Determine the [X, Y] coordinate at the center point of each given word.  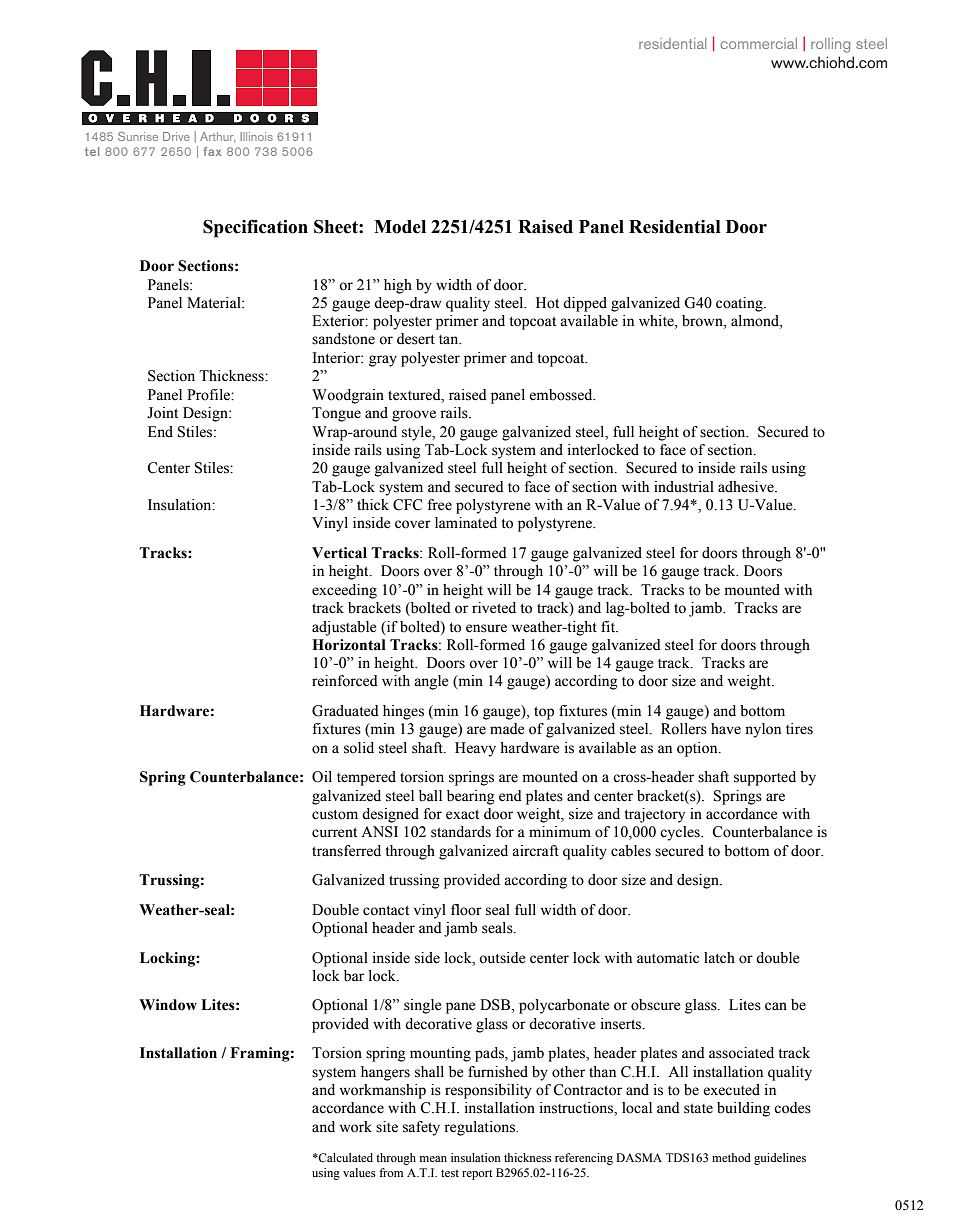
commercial [759, 43]
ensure [486, 628]
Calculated [345, 1157]
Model [400, 227]
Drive [176, 136]
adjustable [344, 628]
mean [433, 1159]
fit [609, 626]
